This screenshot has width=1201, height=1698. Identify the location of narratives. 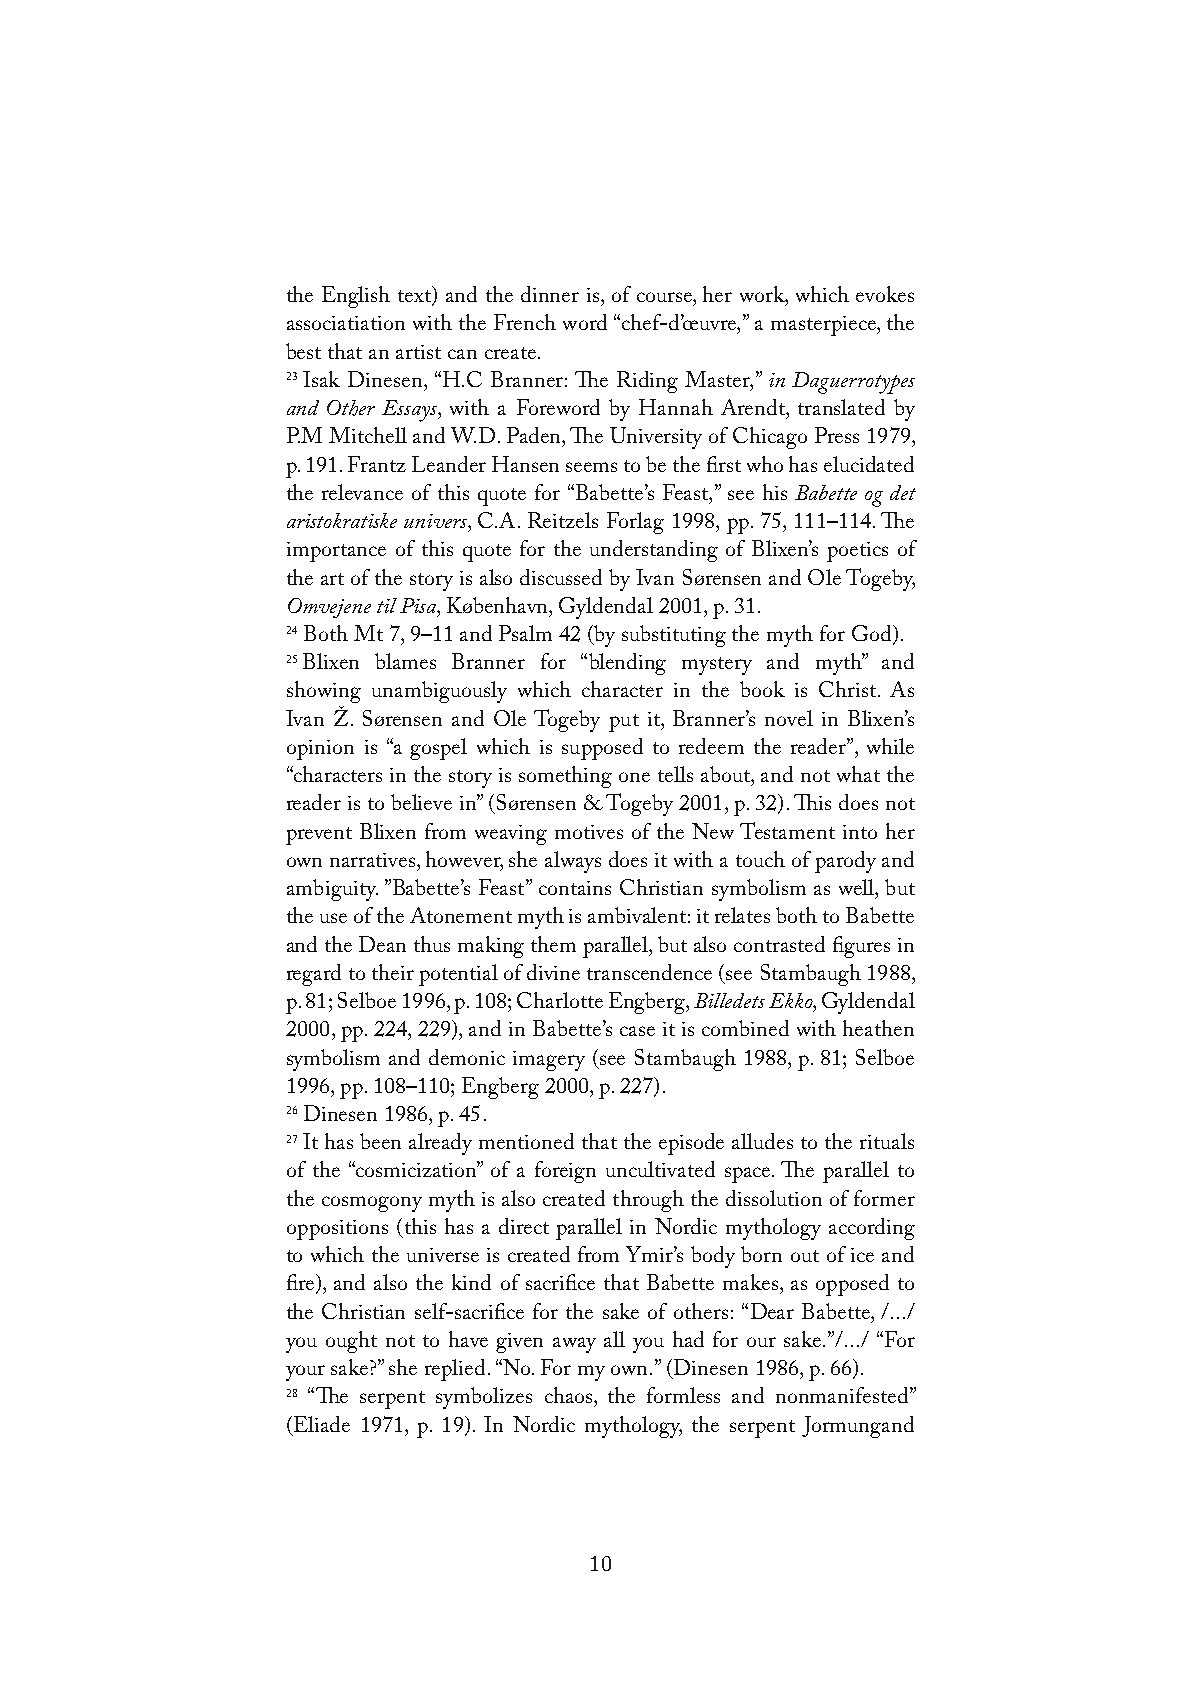
(374, 860).
